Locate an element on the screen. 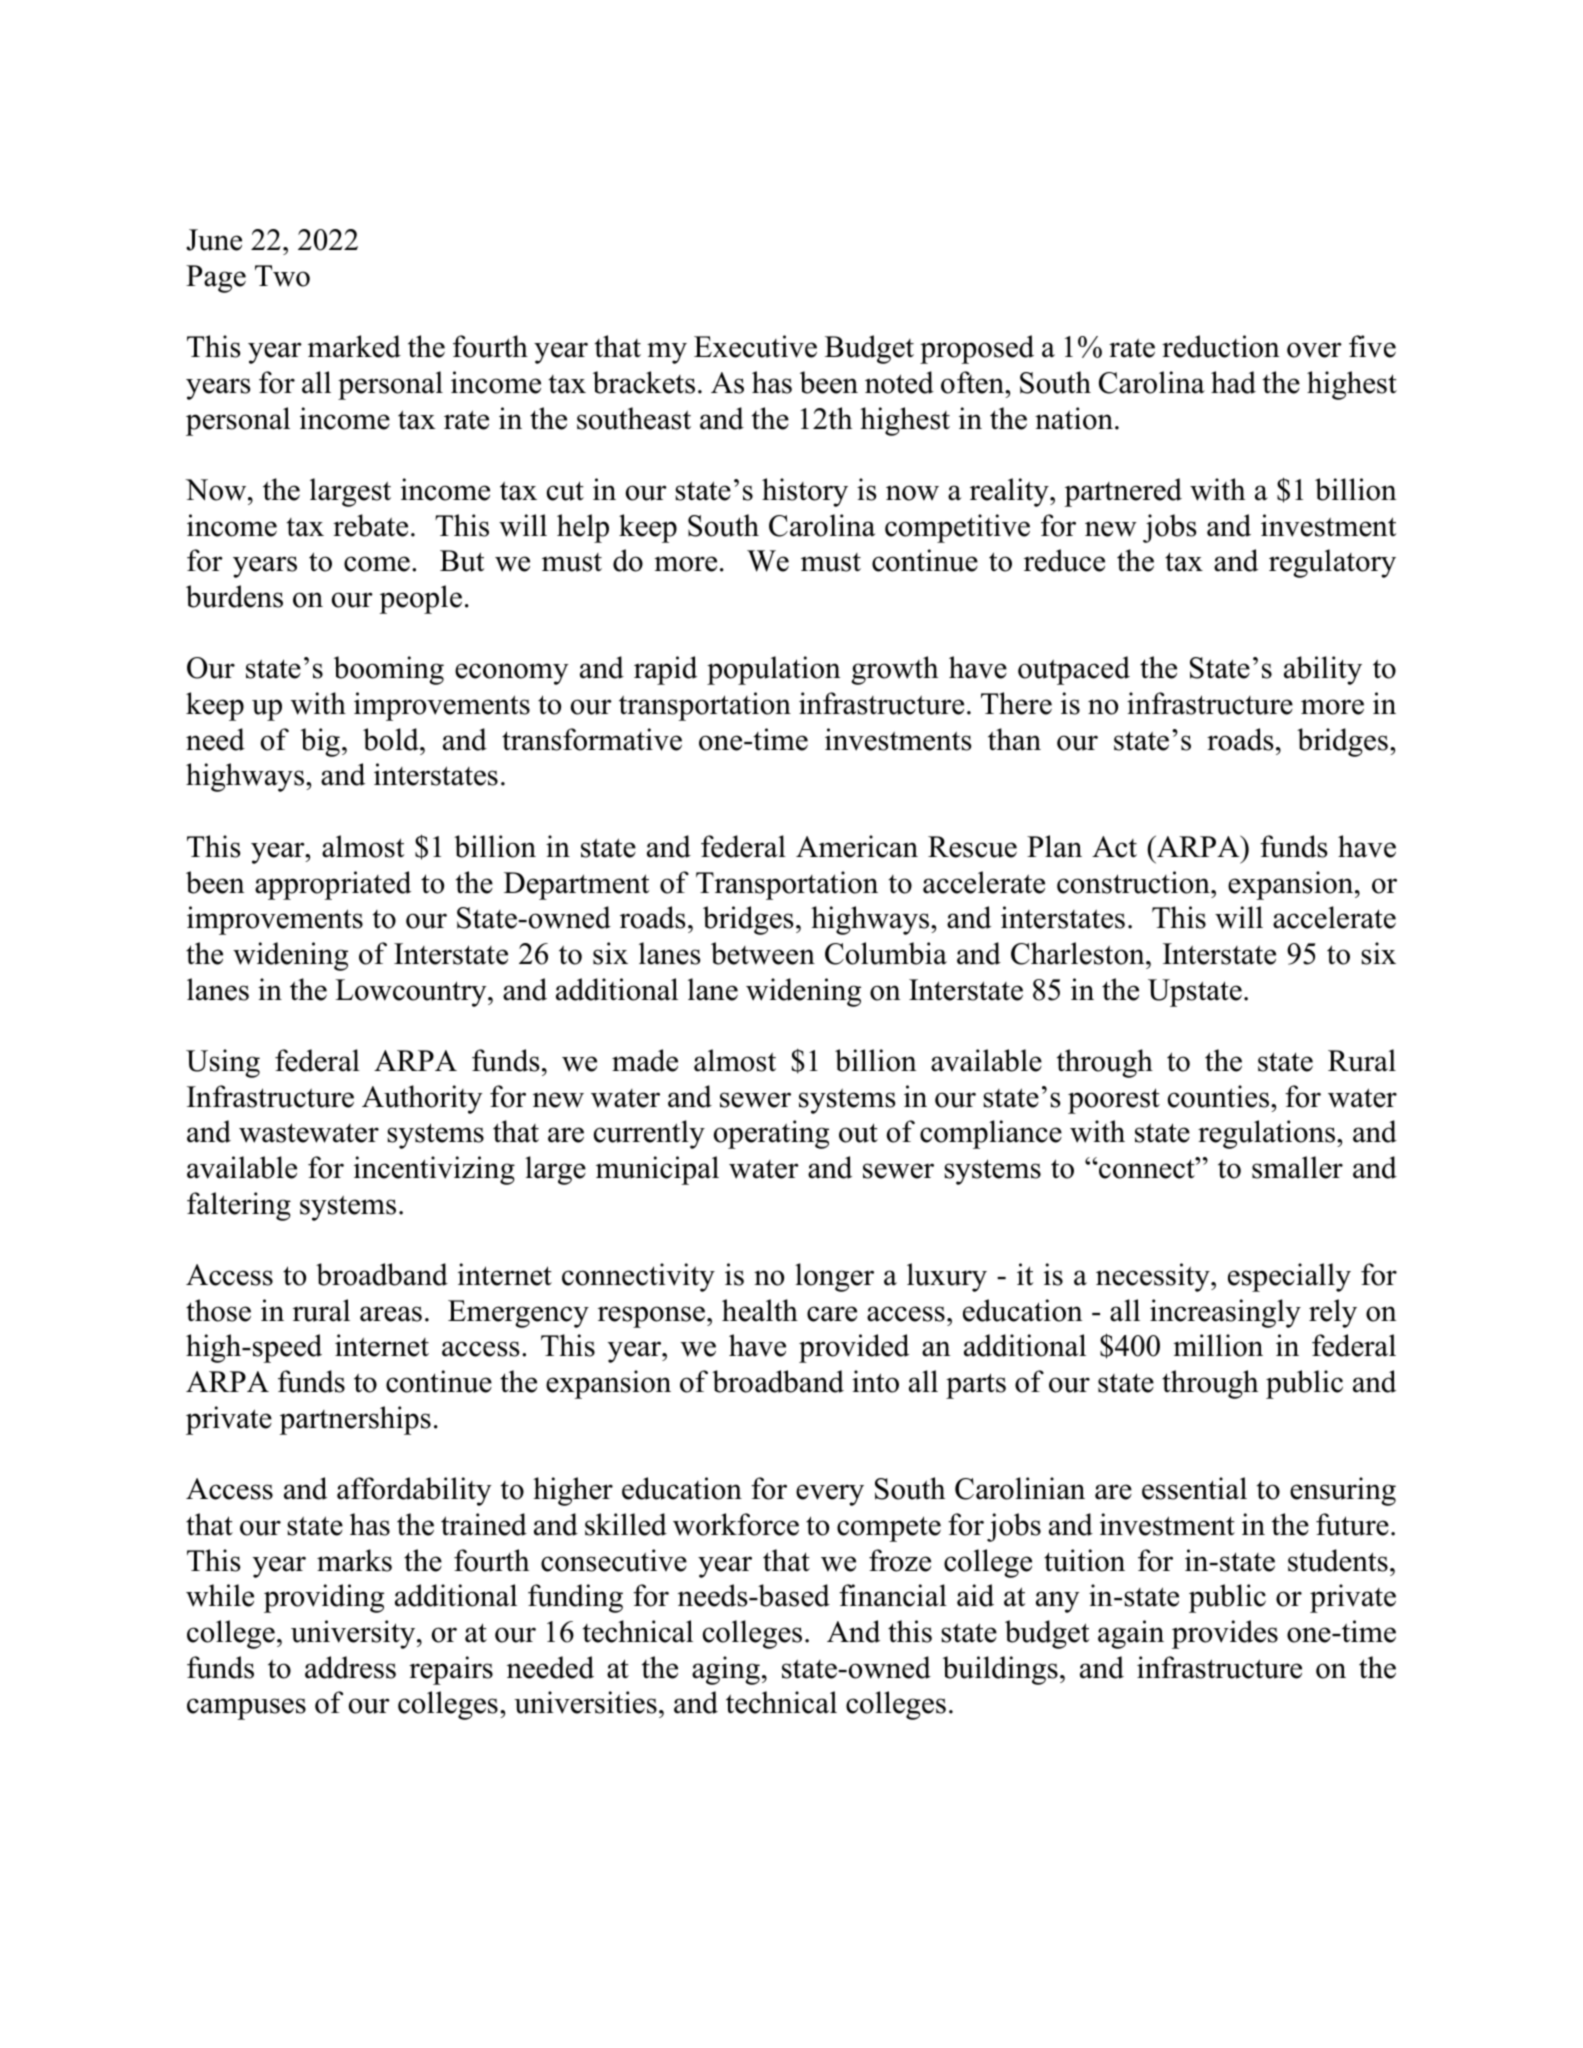 This screenshot has height=2048, width=1583. Charleston is located at coordinates (1079, 953).
